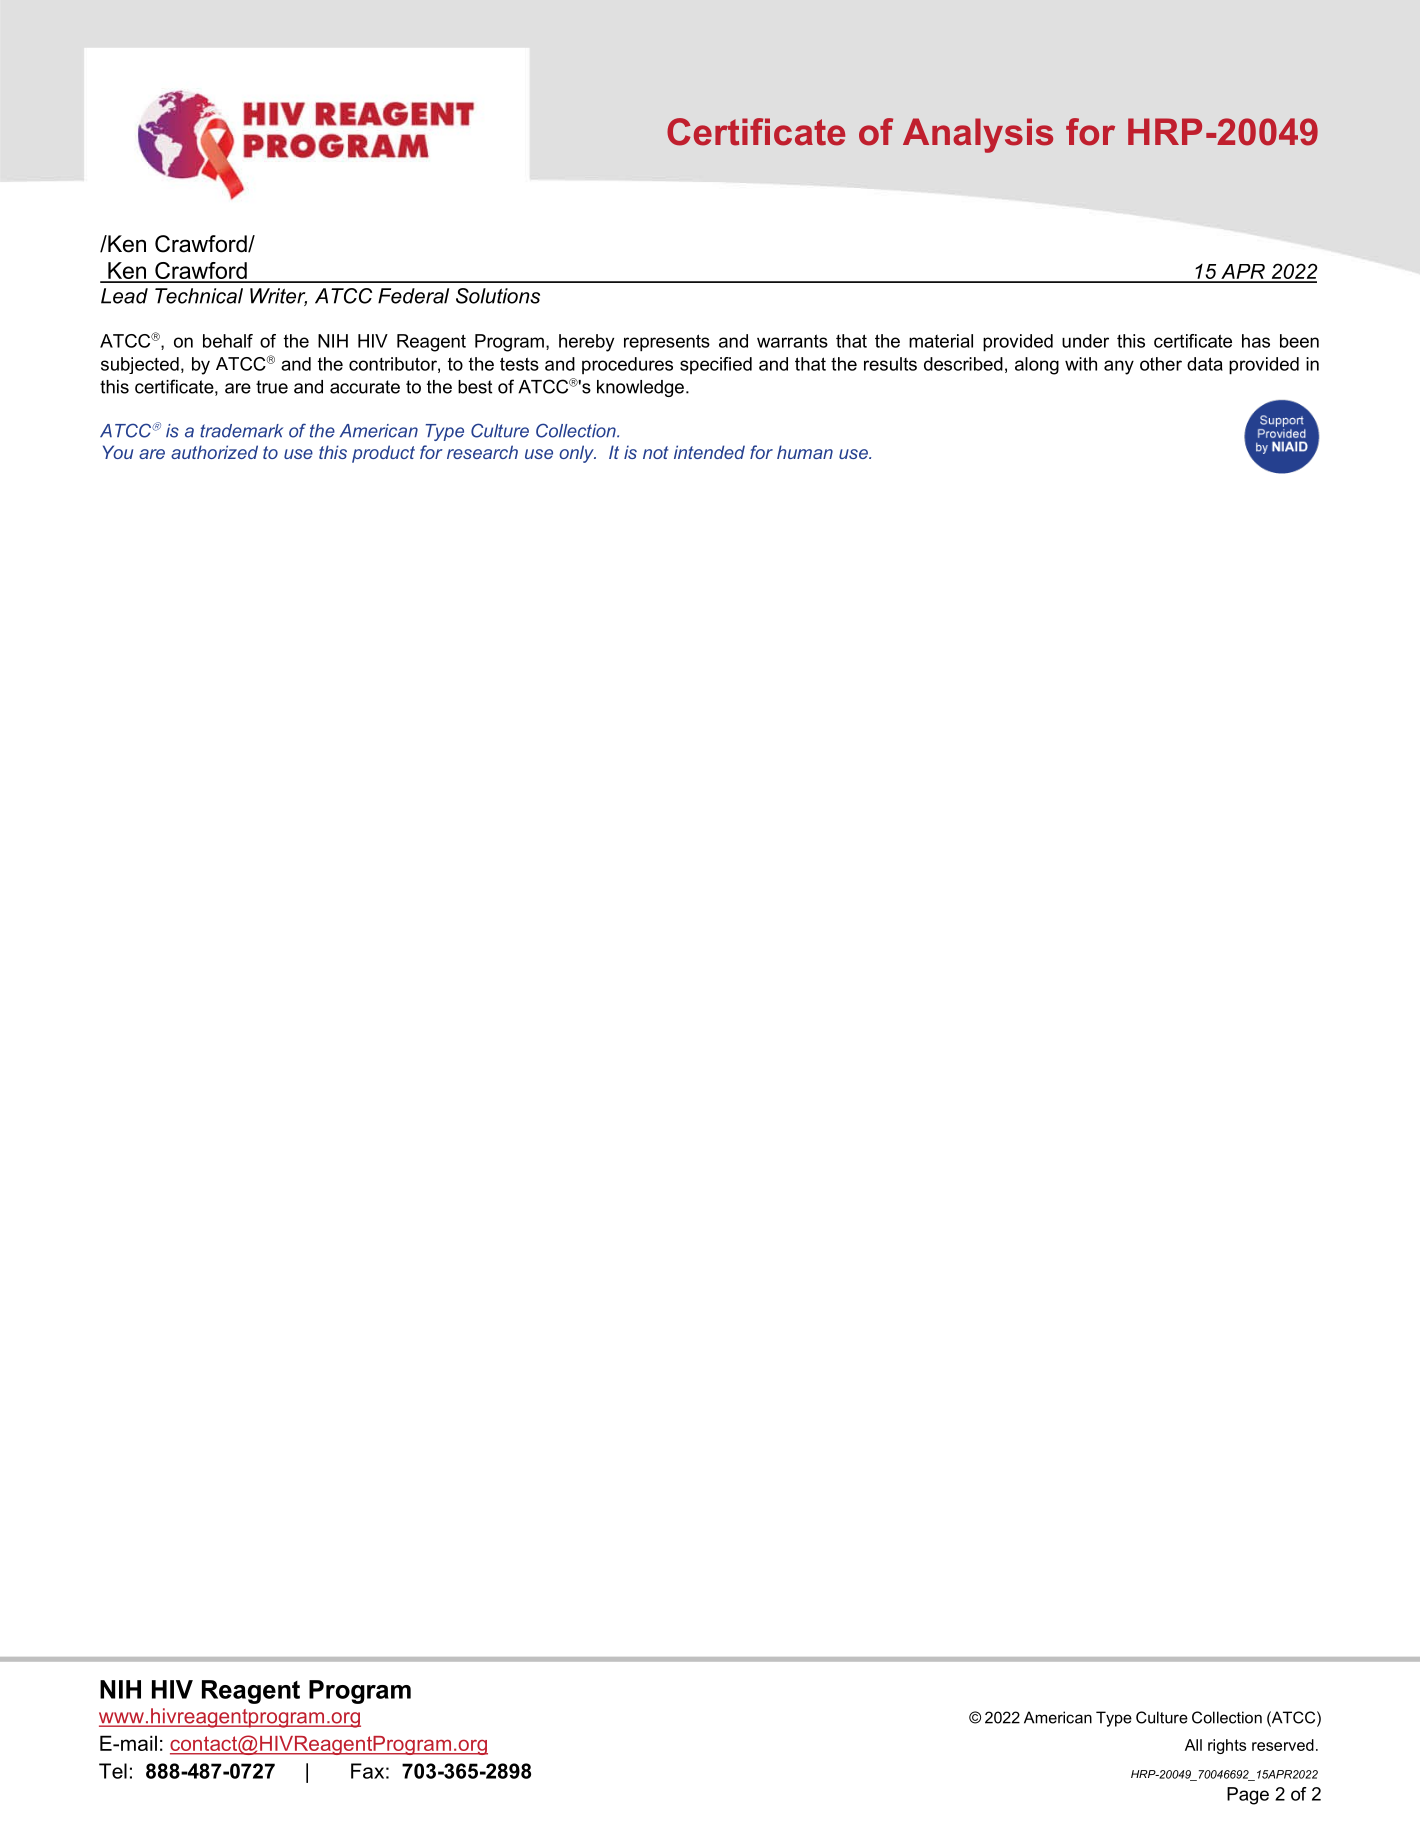  I want to click on All, so click(1193, 1745).
